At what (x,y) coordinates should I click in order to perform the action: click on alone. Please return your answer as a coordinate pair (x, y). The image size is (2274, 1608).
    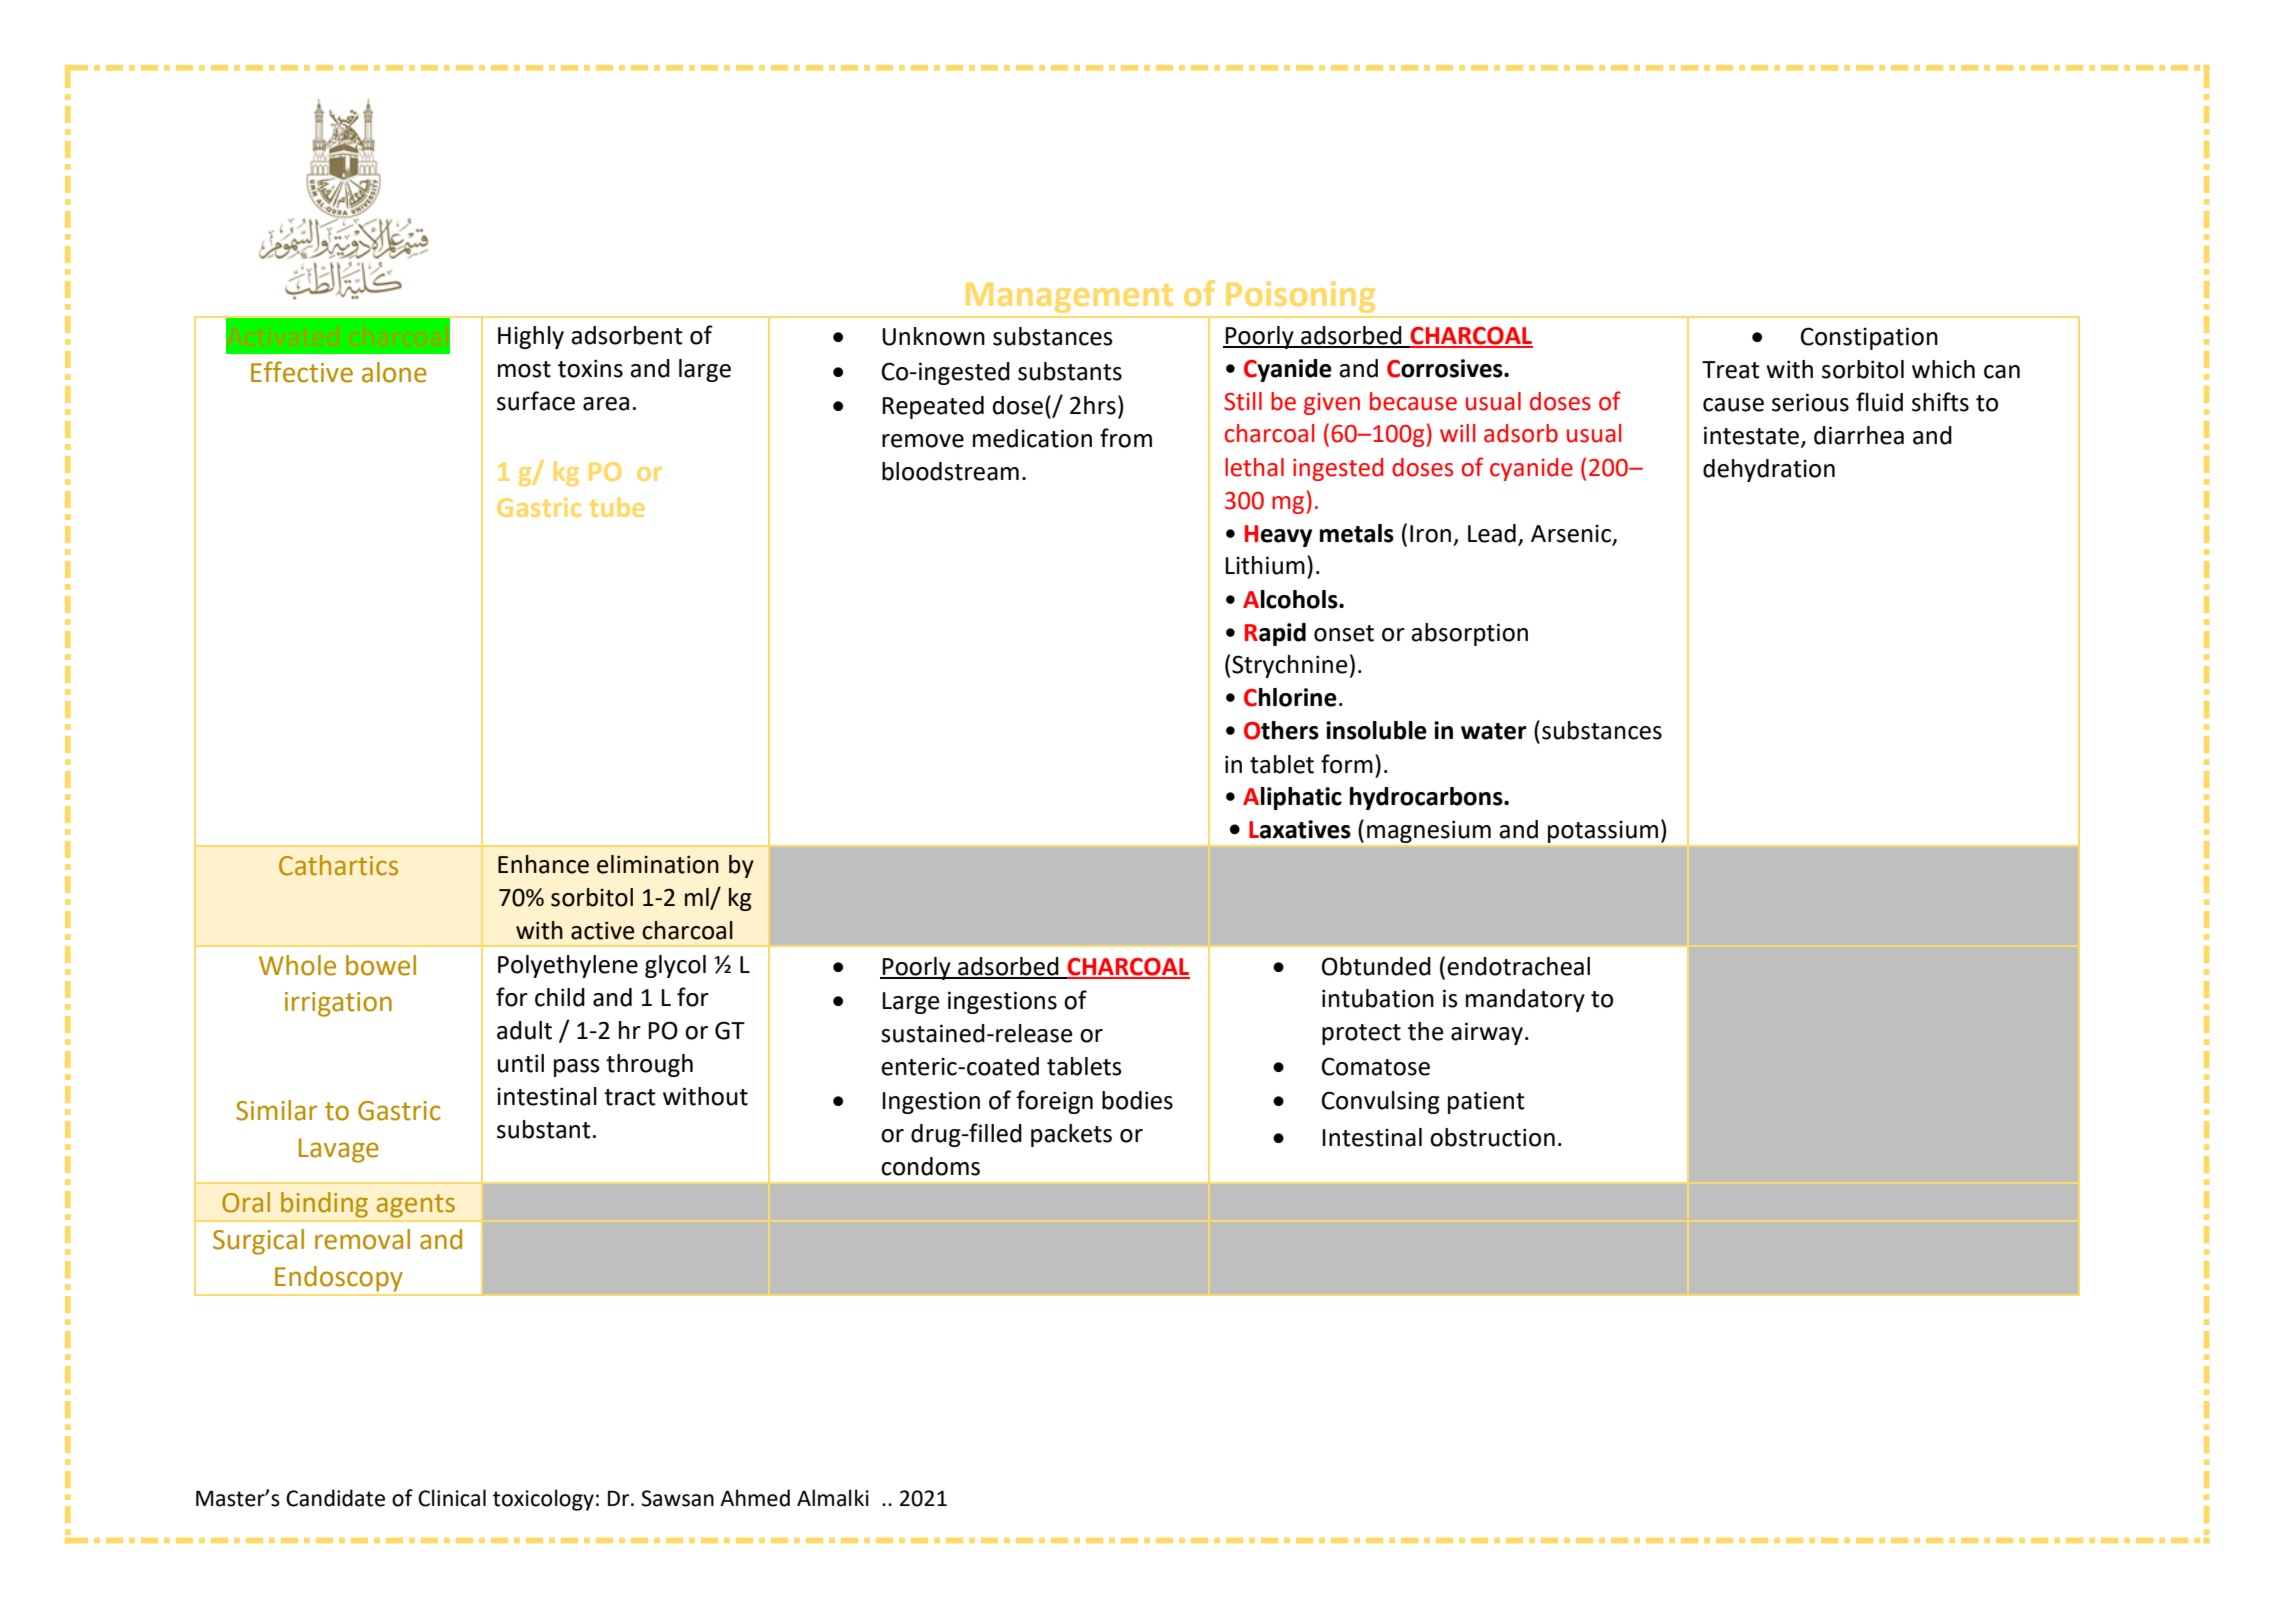
    Looking at the image, I should click on (394, 372).
